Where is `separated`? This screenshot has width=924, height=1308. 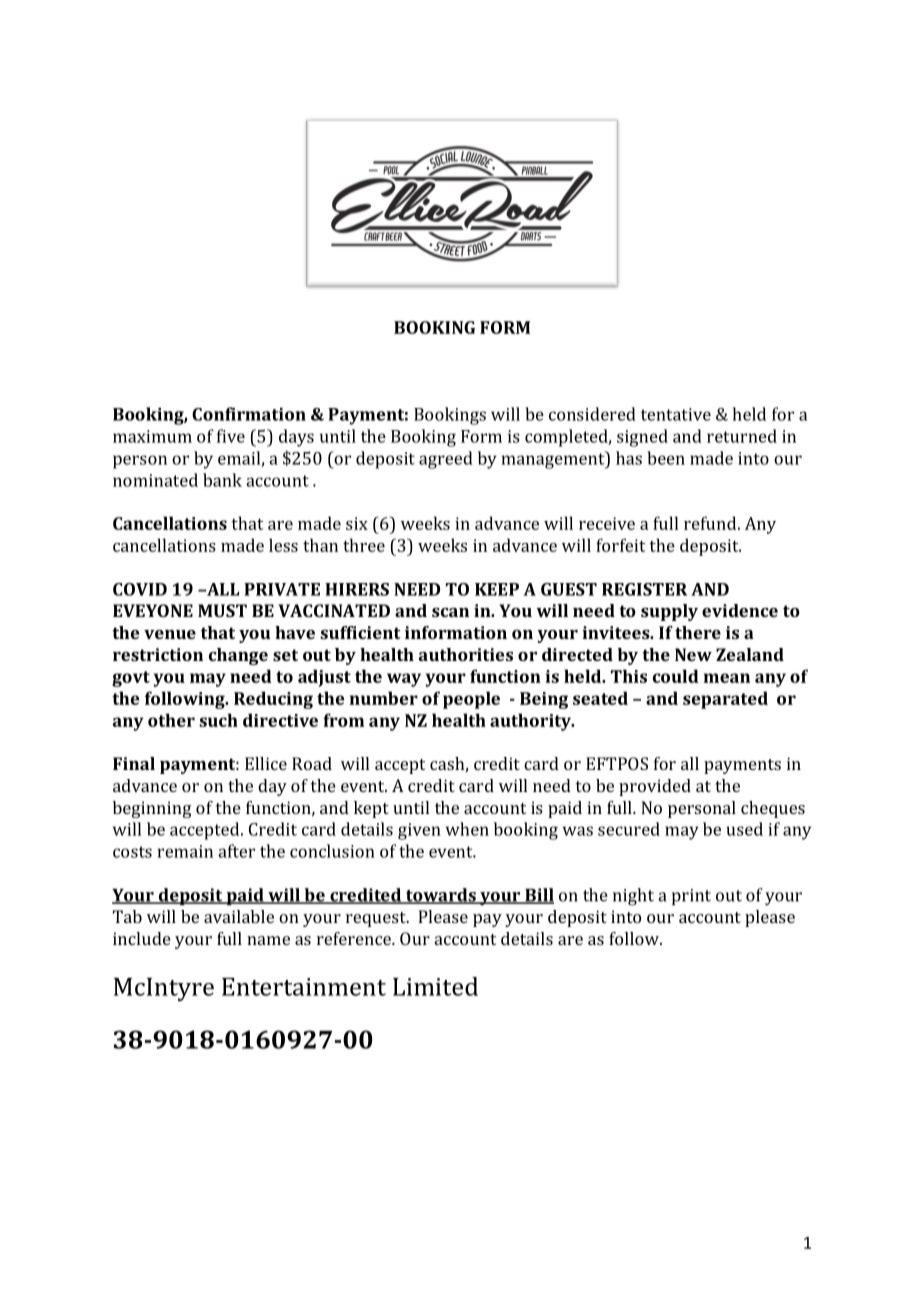 separated is located at coordinates (725, 700).
